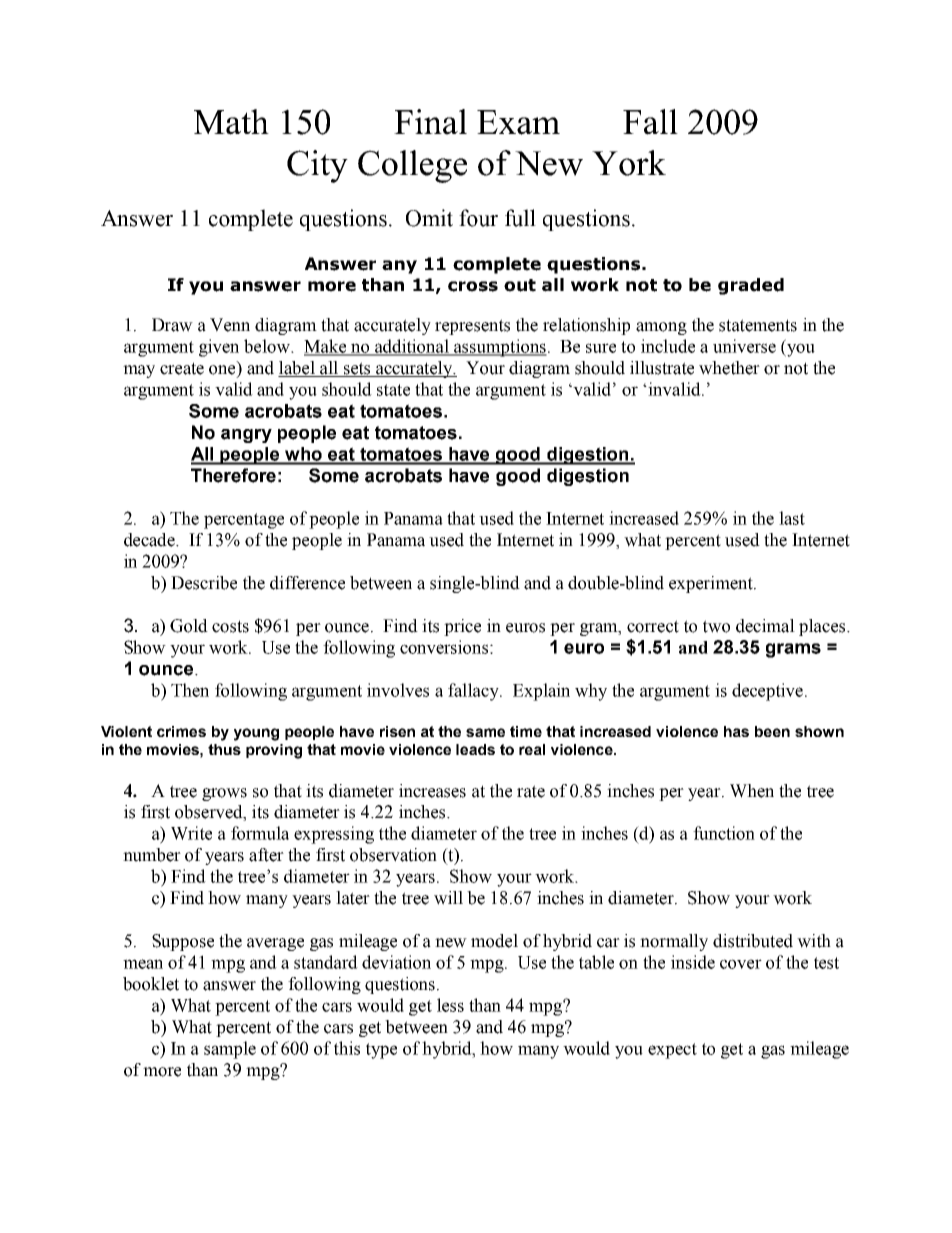  I want to click on expect, so click(672, 1051).
